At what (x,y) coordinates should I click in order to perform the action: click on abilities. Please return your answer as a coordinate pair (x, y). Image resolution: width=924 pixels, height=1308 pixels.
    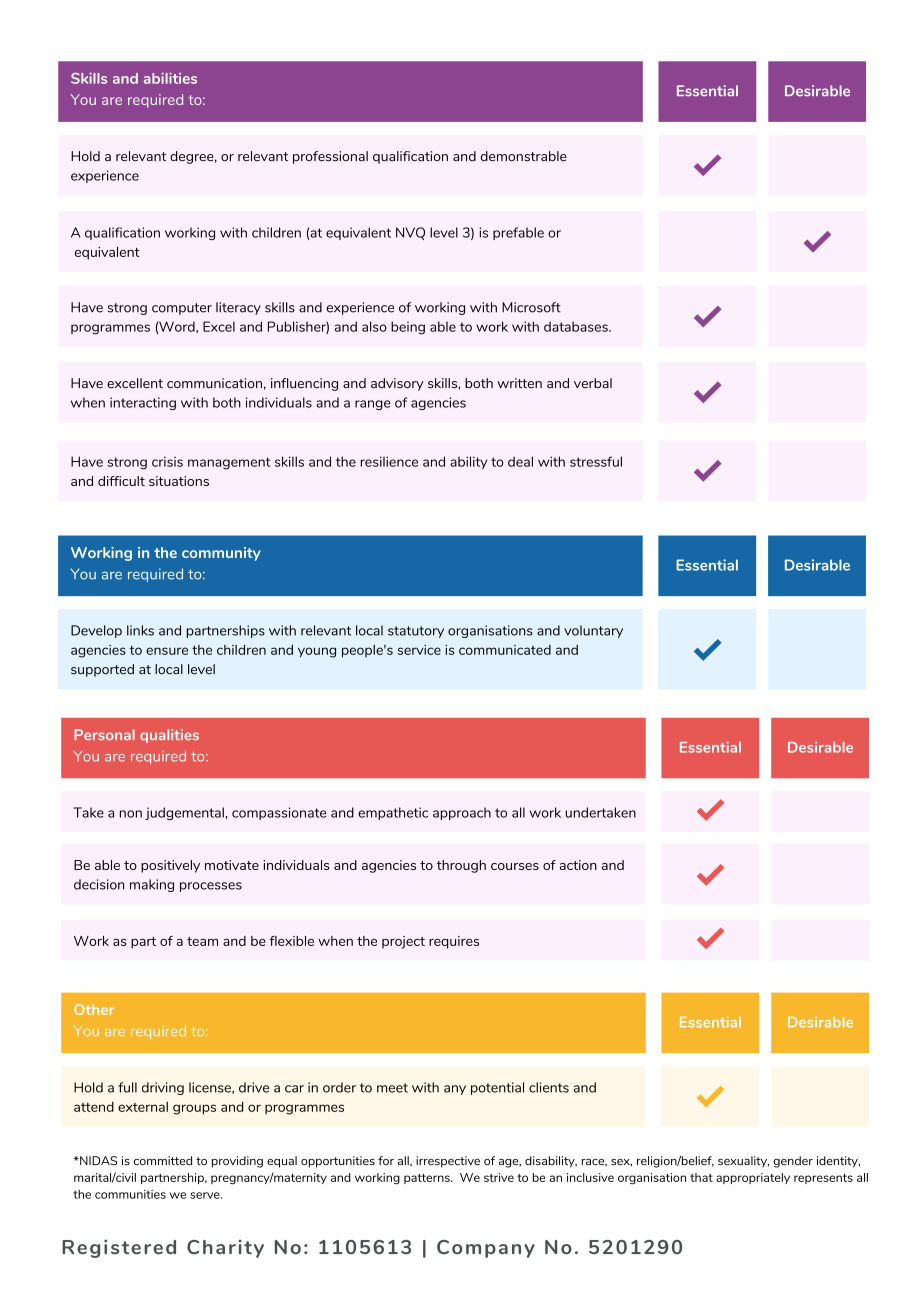
    Looking at the image, I should click on (170, 78).
